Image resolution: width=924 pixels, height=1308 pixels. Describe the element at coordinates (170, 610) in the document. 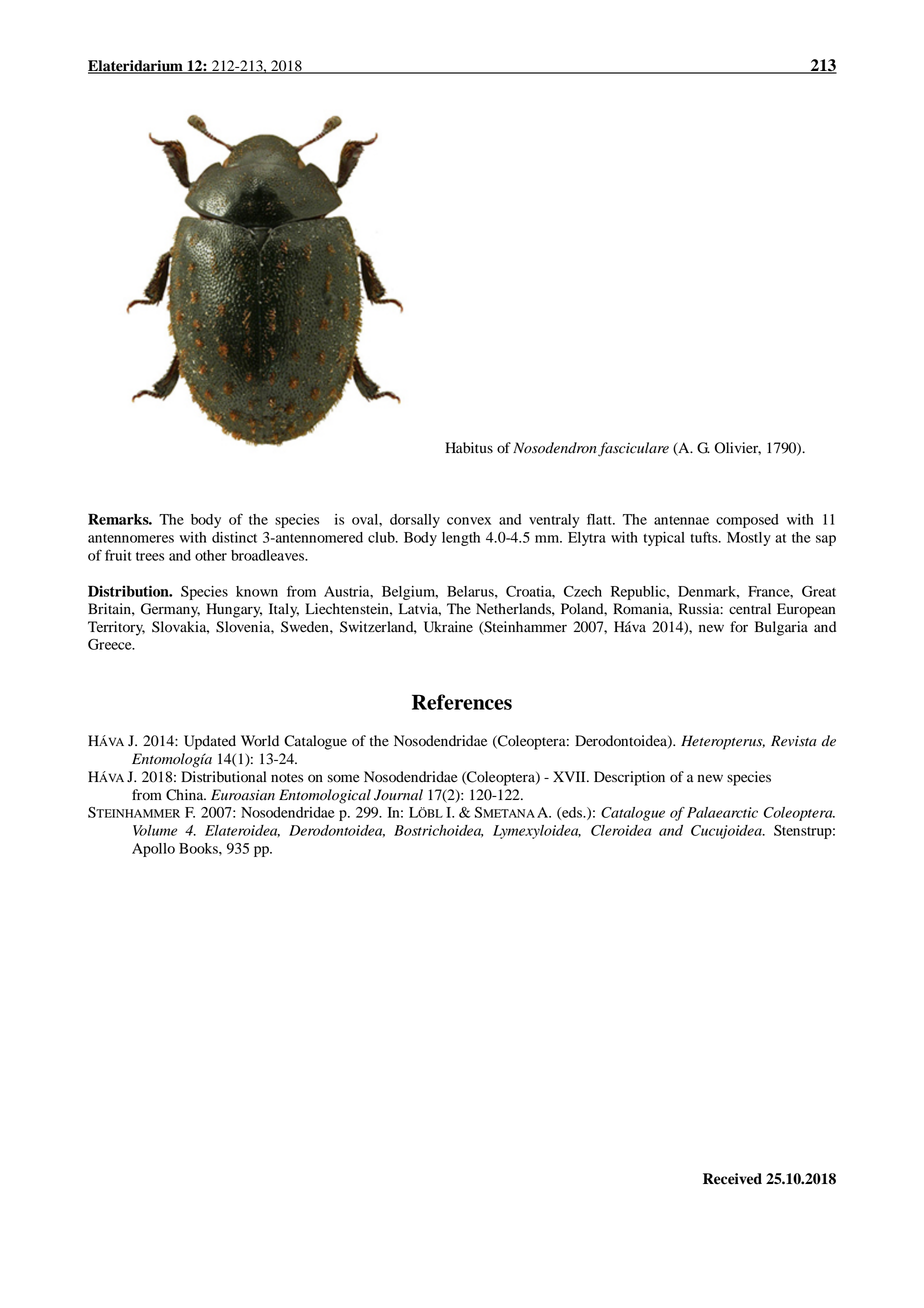

I see `Germany` at that location.
